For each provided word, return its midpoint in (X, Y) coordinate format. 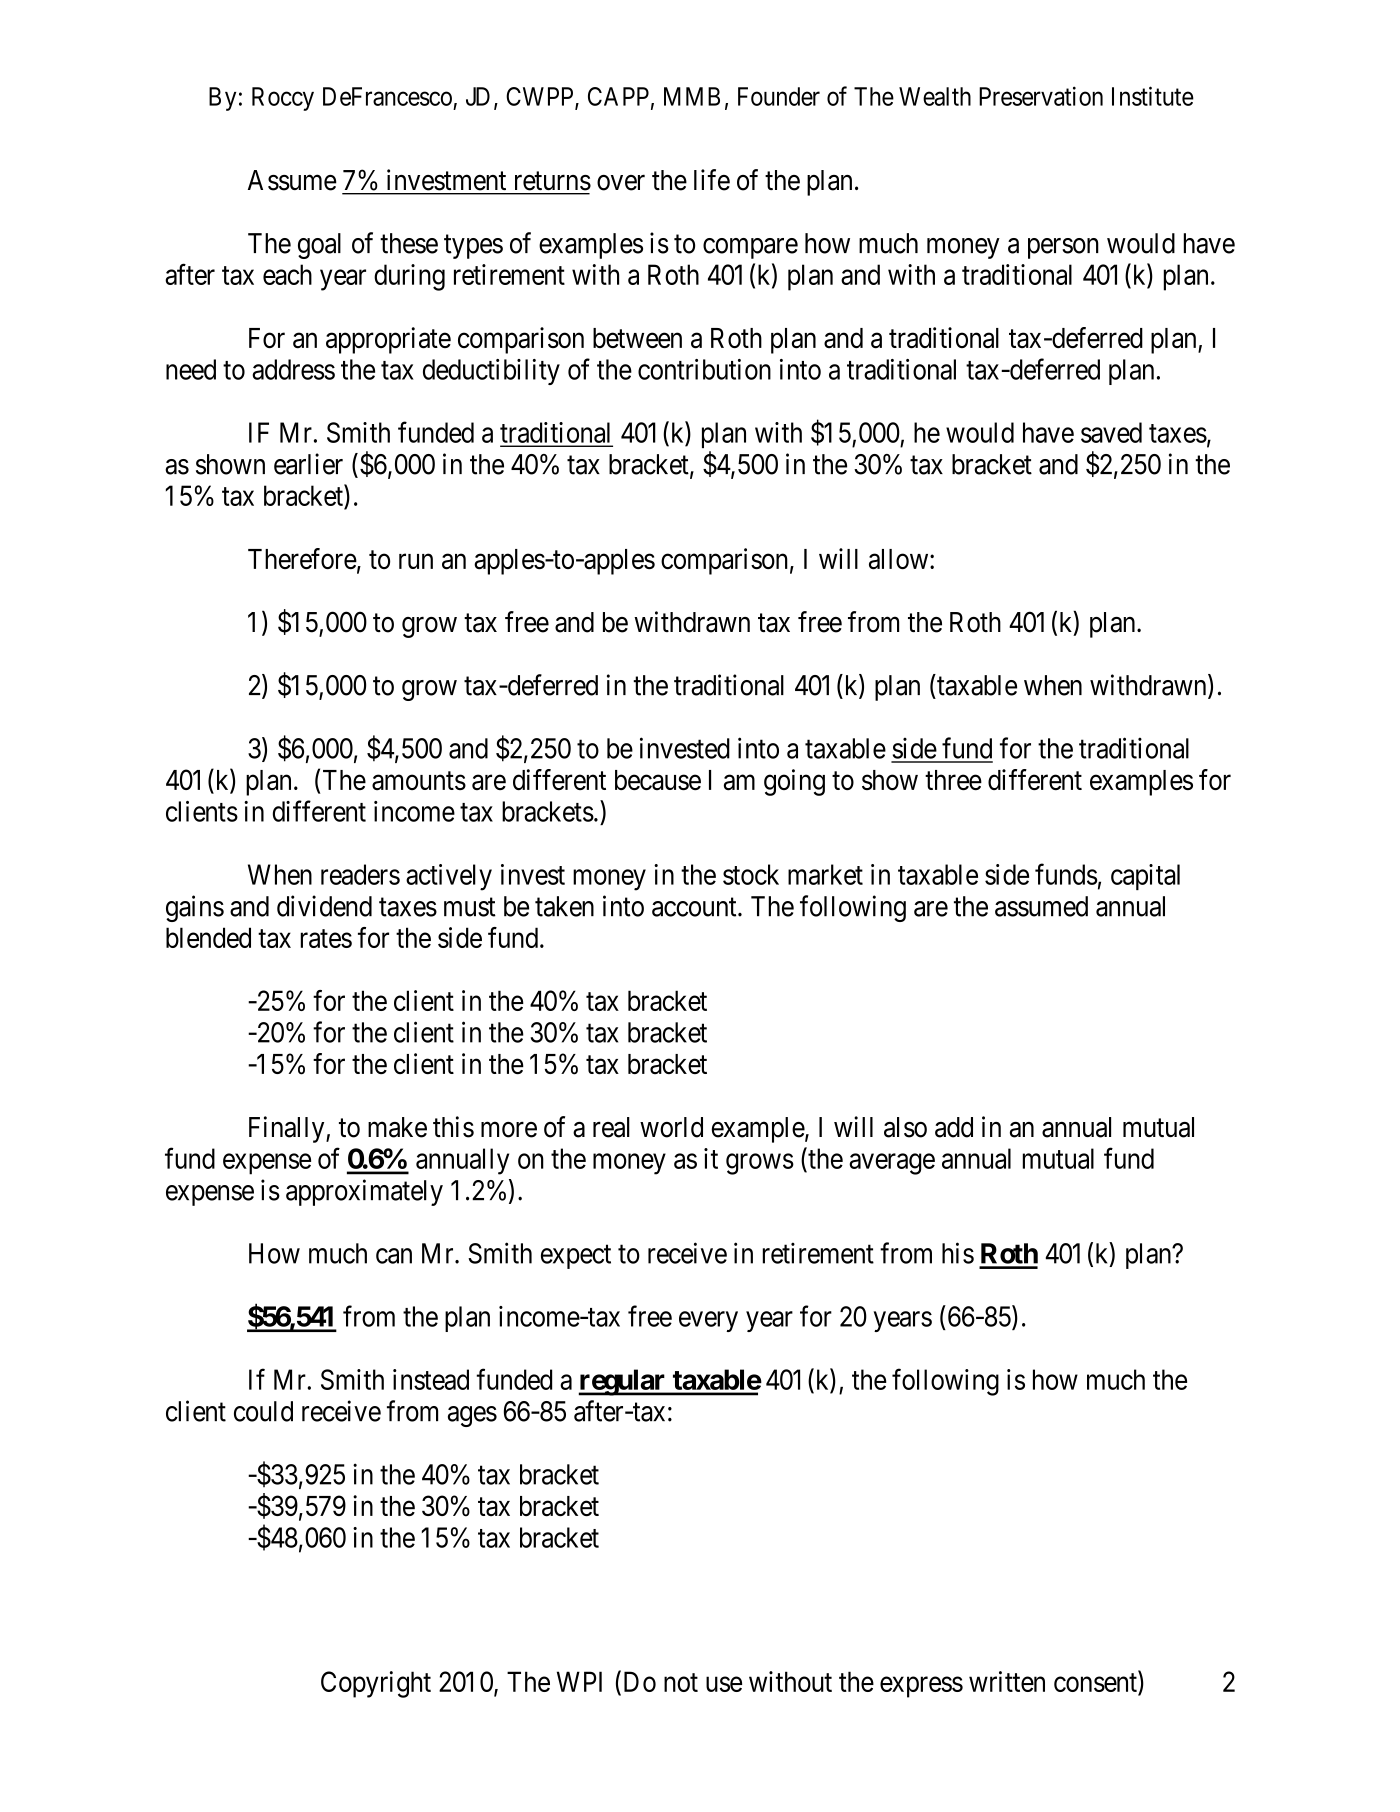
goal (319, 246)
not (681, 1682)
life (712, 180)
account (695, 907)
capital (1145, 877)
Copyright (376, 1684)
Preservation (1041, 96)
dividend (324, 906)
